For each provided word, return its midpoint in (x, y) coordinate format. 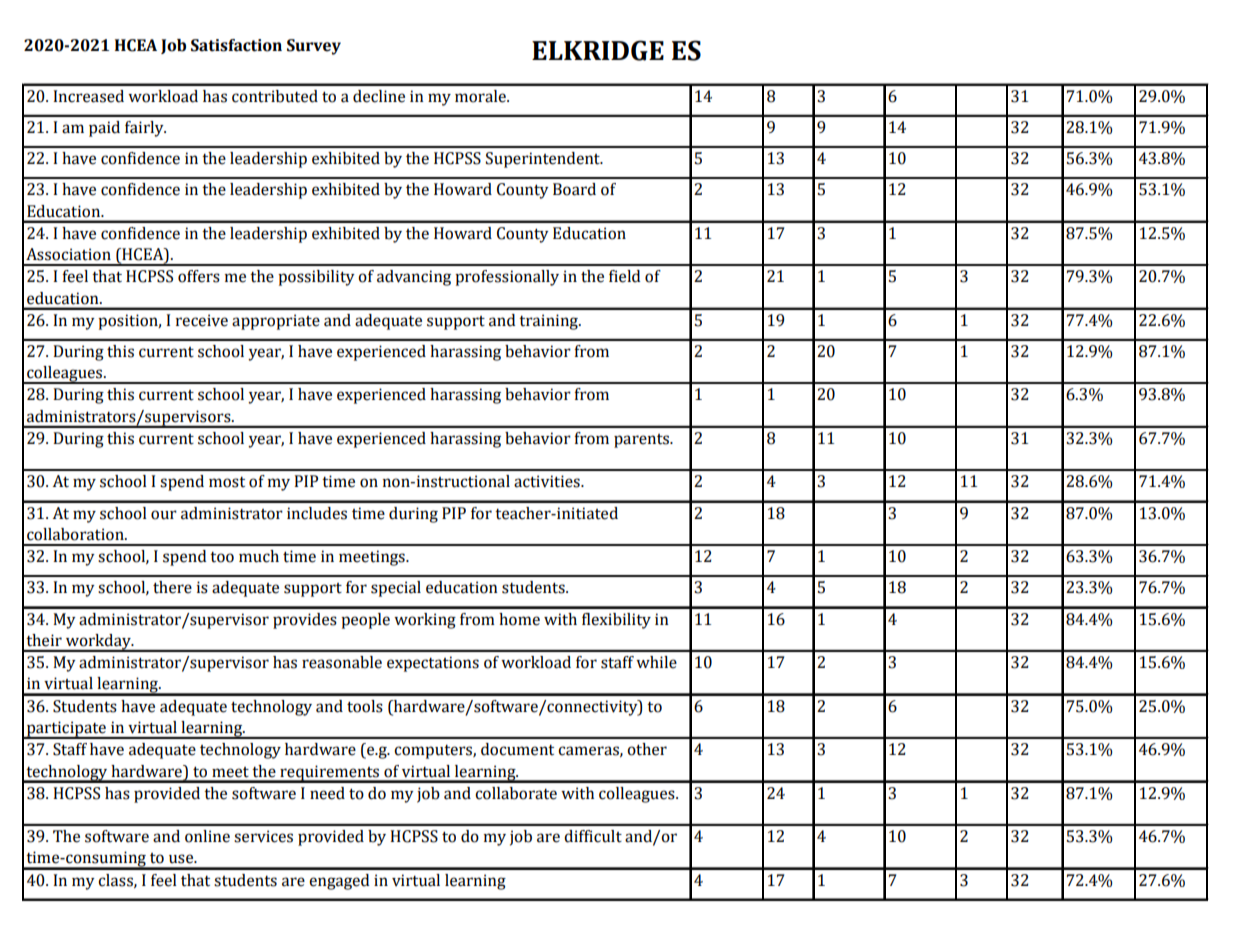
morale (481, 96)
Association (68, 254)
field (624, 276)
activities (548, 481)
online (207, 836)
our (164, 515)
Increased (88, 96)
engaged (339, 882)
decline (379, 96)
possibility (316, 278)
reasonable (342, 662)
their (44, 640)
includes (317, 513)
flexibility (616, 621)
